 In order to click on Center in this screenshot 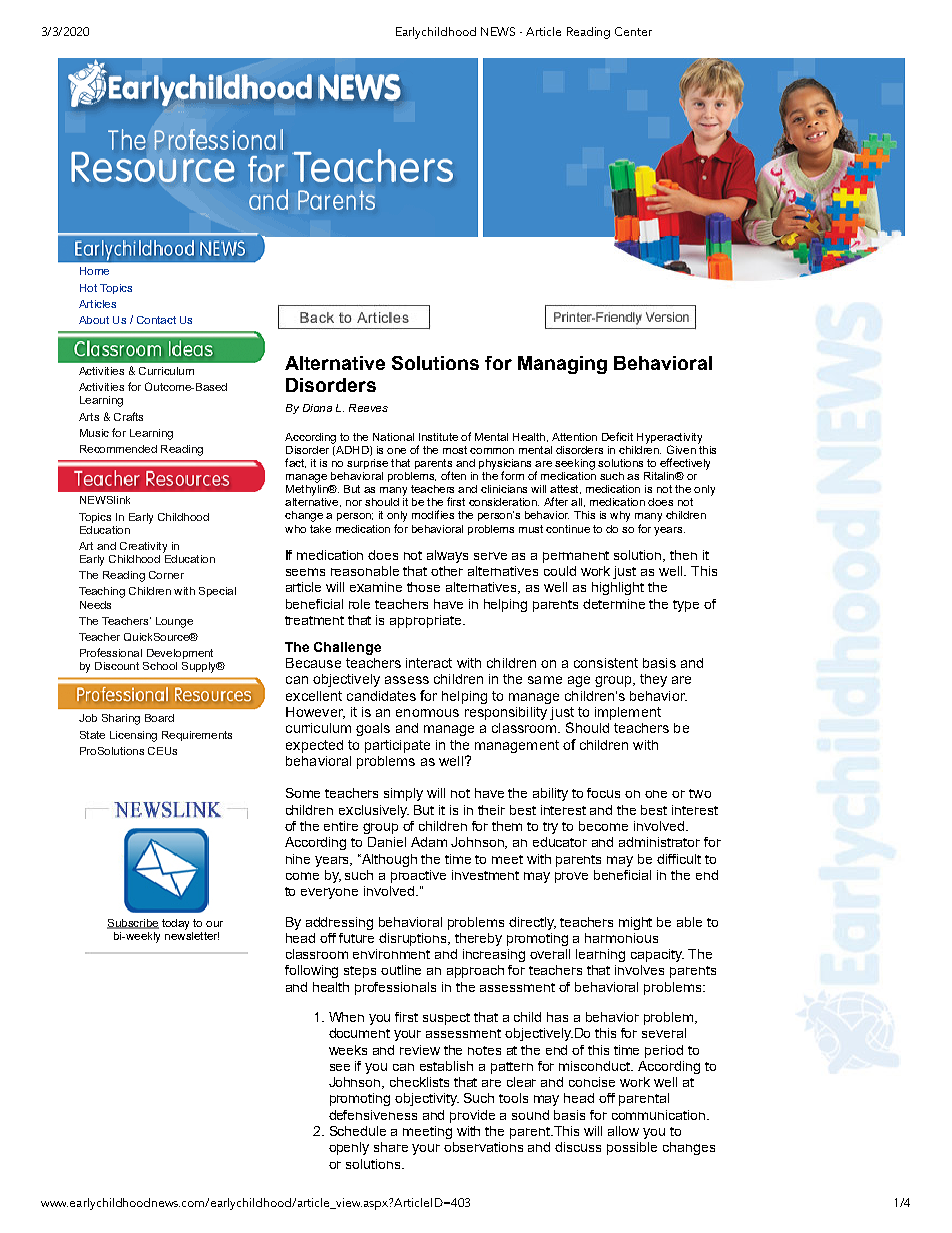, I will do `click(633, 31)`.
